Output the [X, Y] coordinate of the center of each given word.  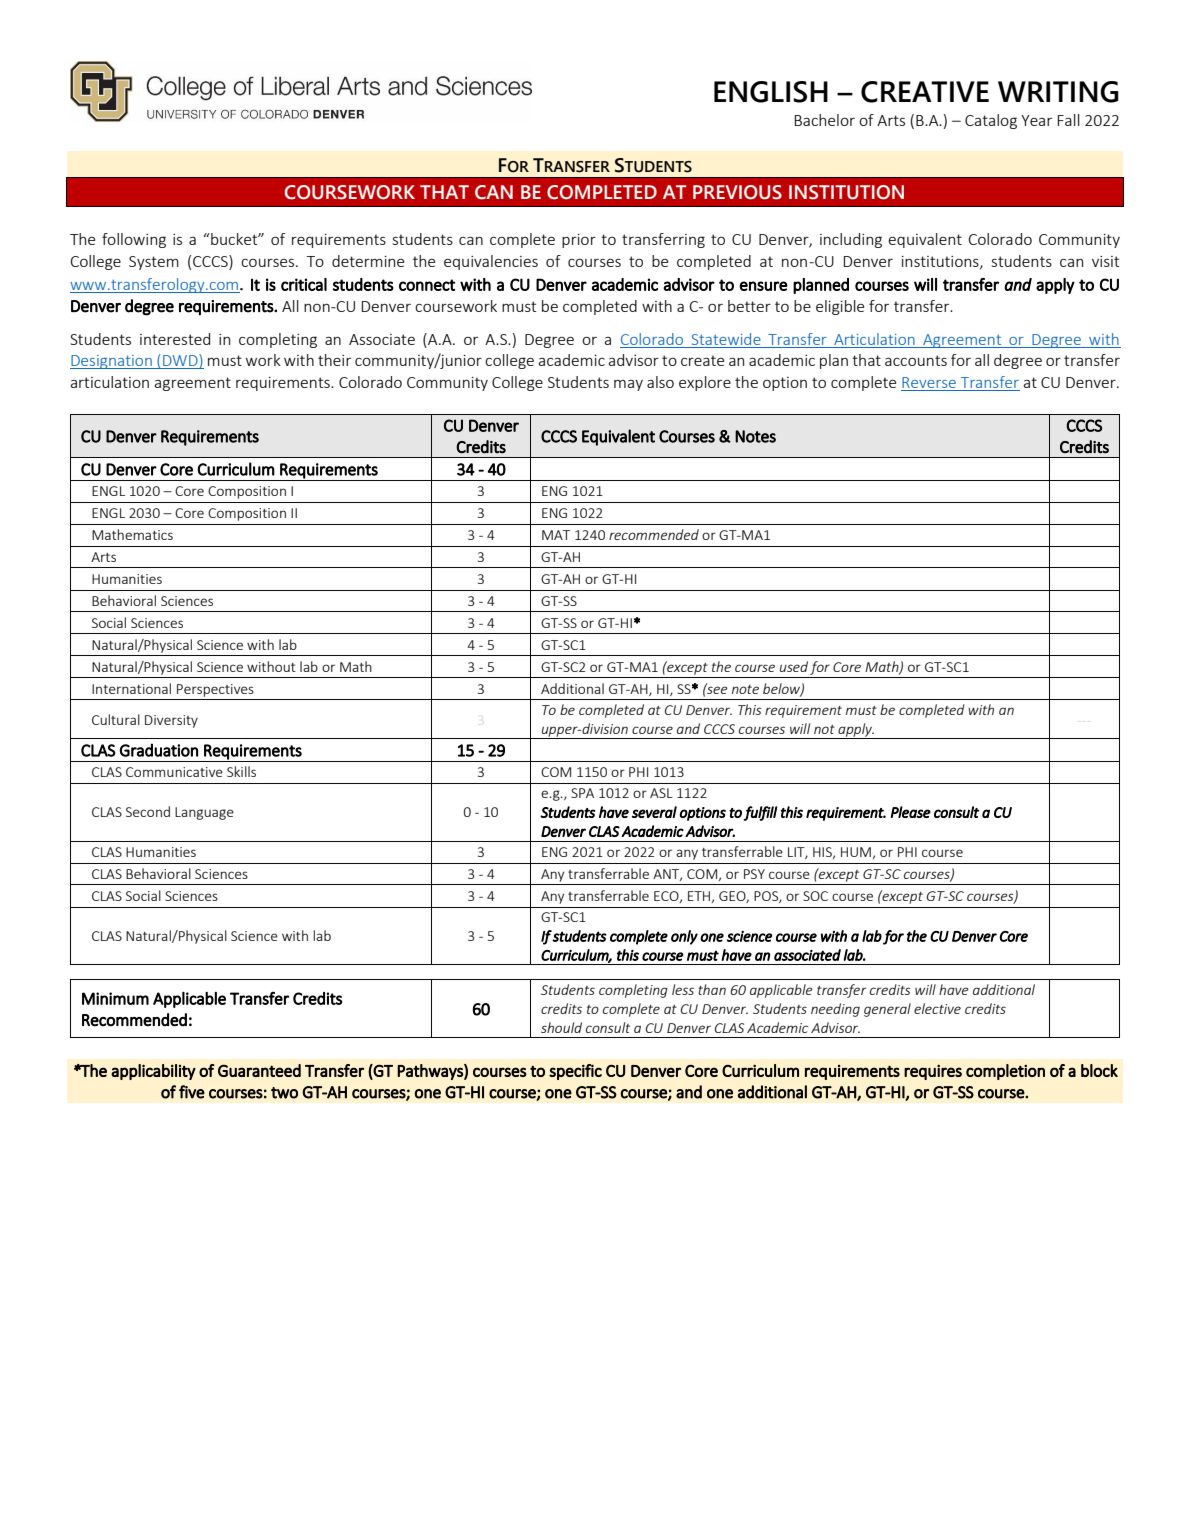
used [794, 666]
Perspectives [215, 690]
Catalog [991, 121]
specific [575, 1072]
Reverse [929, 382]
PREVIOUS [737, 192]
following [134, 240]
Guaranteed [259, 1070]
